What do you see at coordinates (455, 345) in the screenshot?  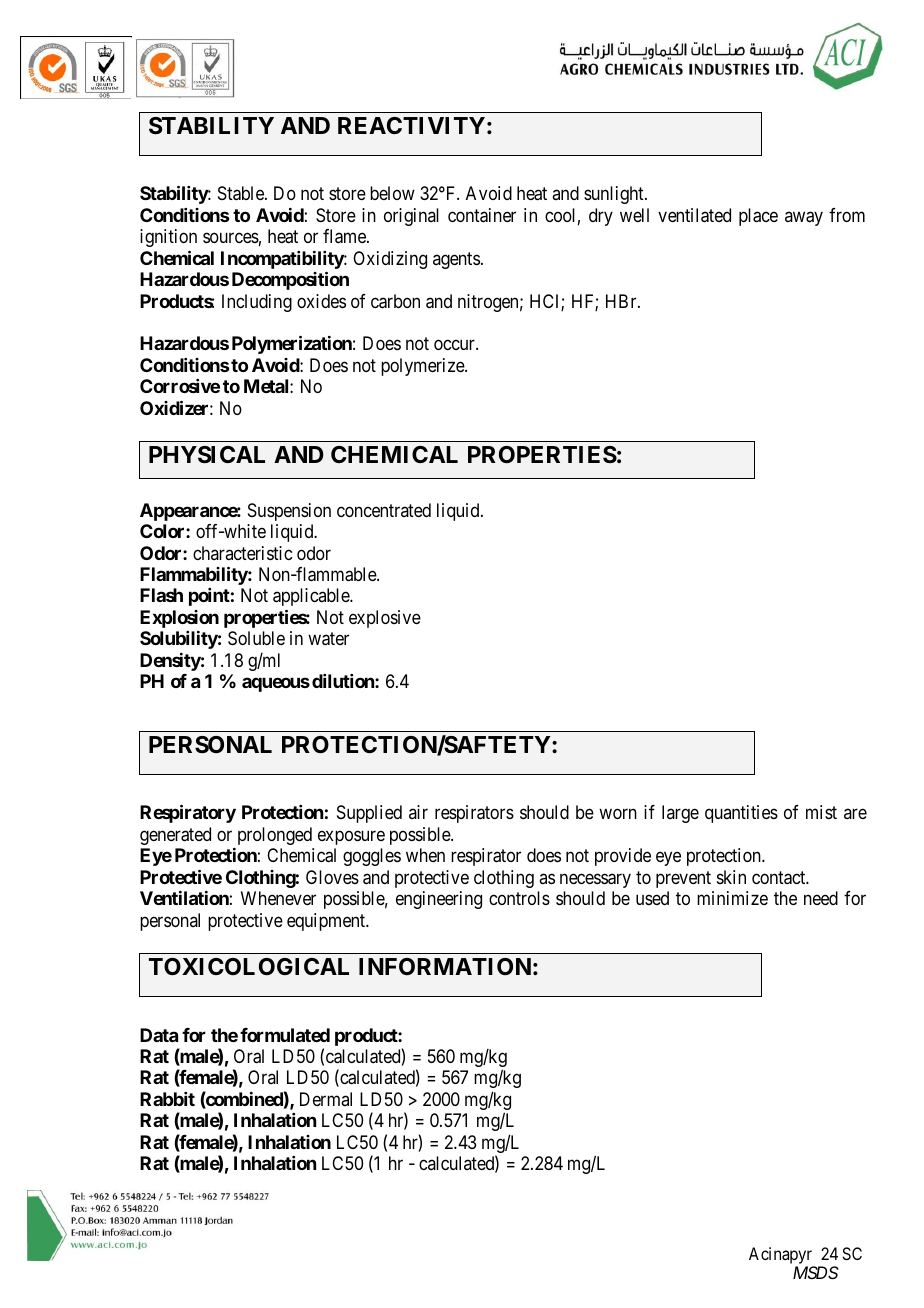 I see `occur` at bounding box center [455, 345].
